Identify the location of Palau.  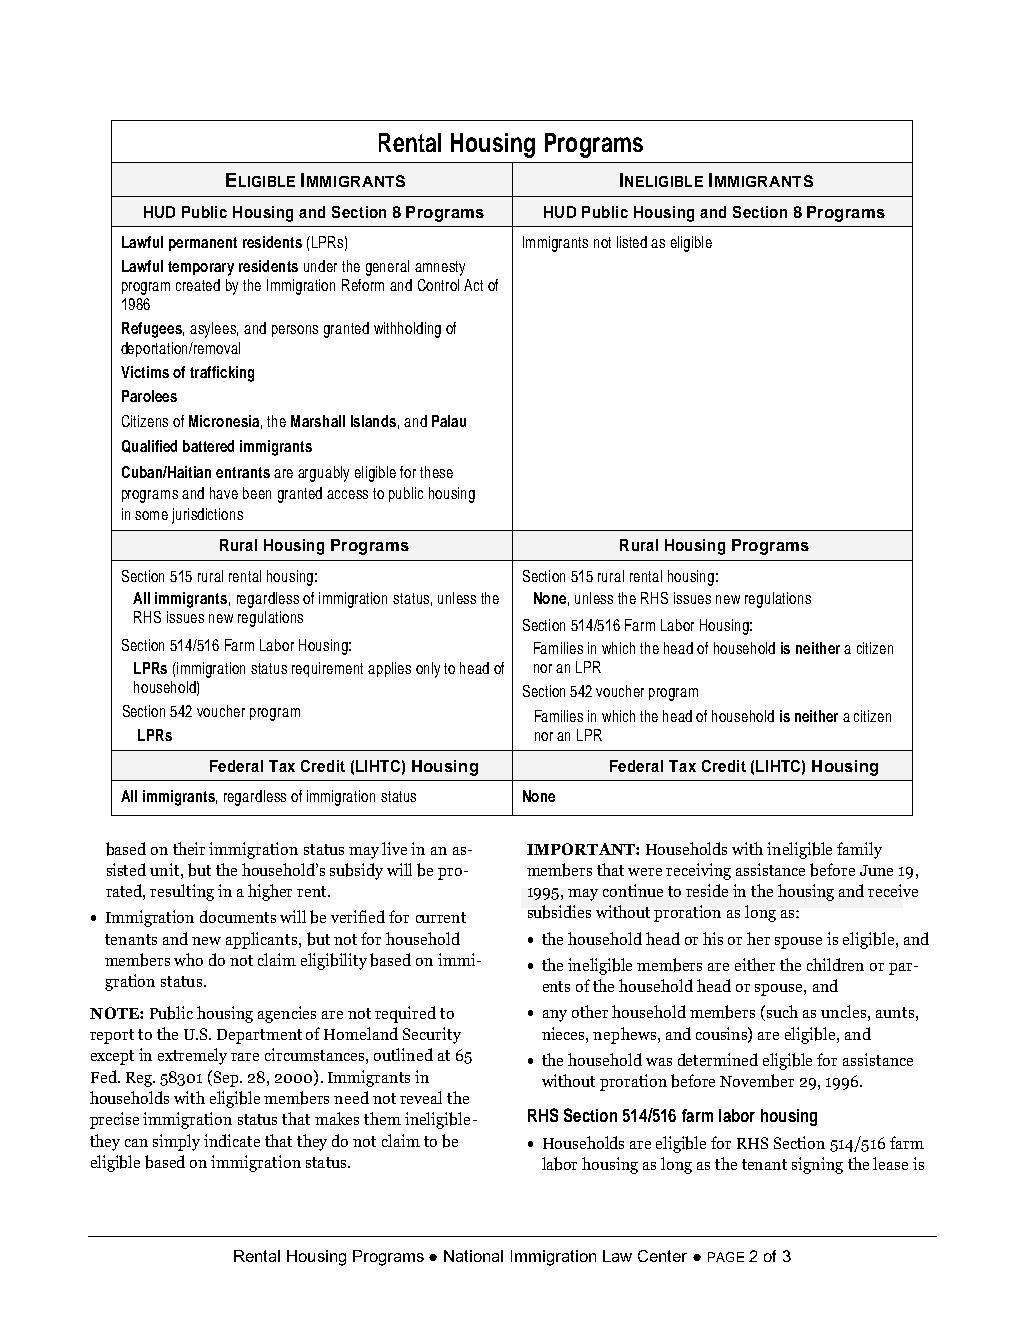
(449, 421).
